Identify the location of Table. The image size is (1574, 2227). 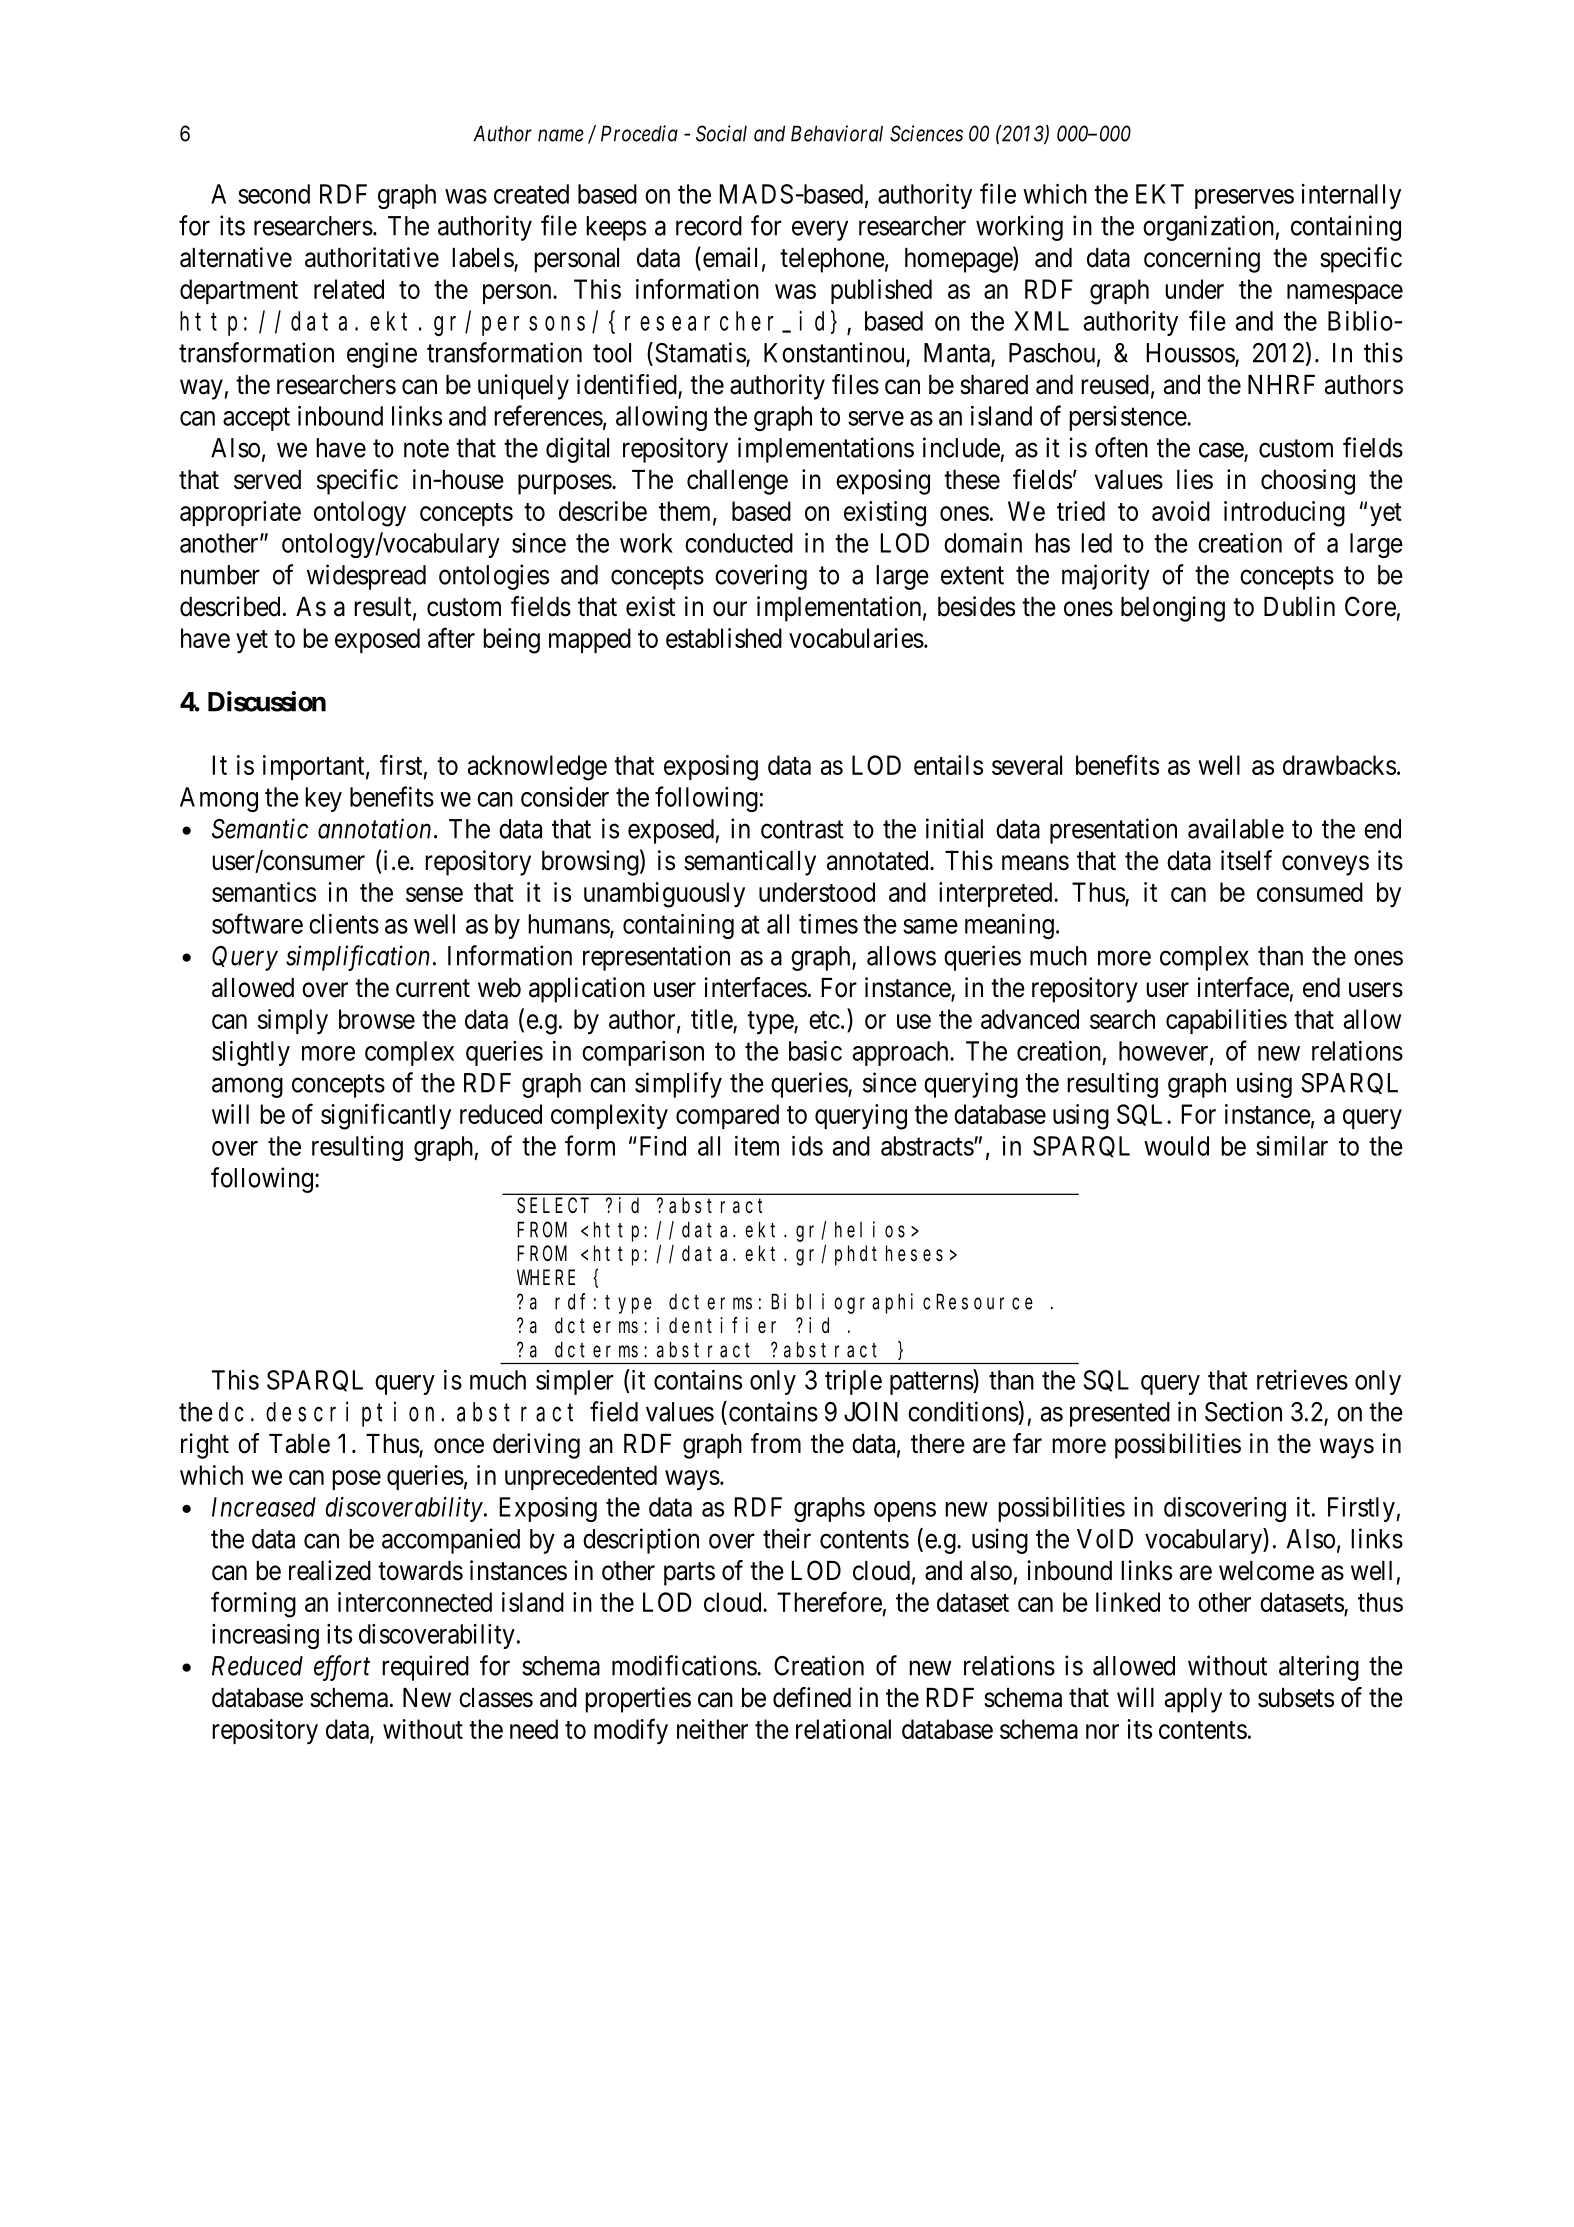
(299, 1444).
